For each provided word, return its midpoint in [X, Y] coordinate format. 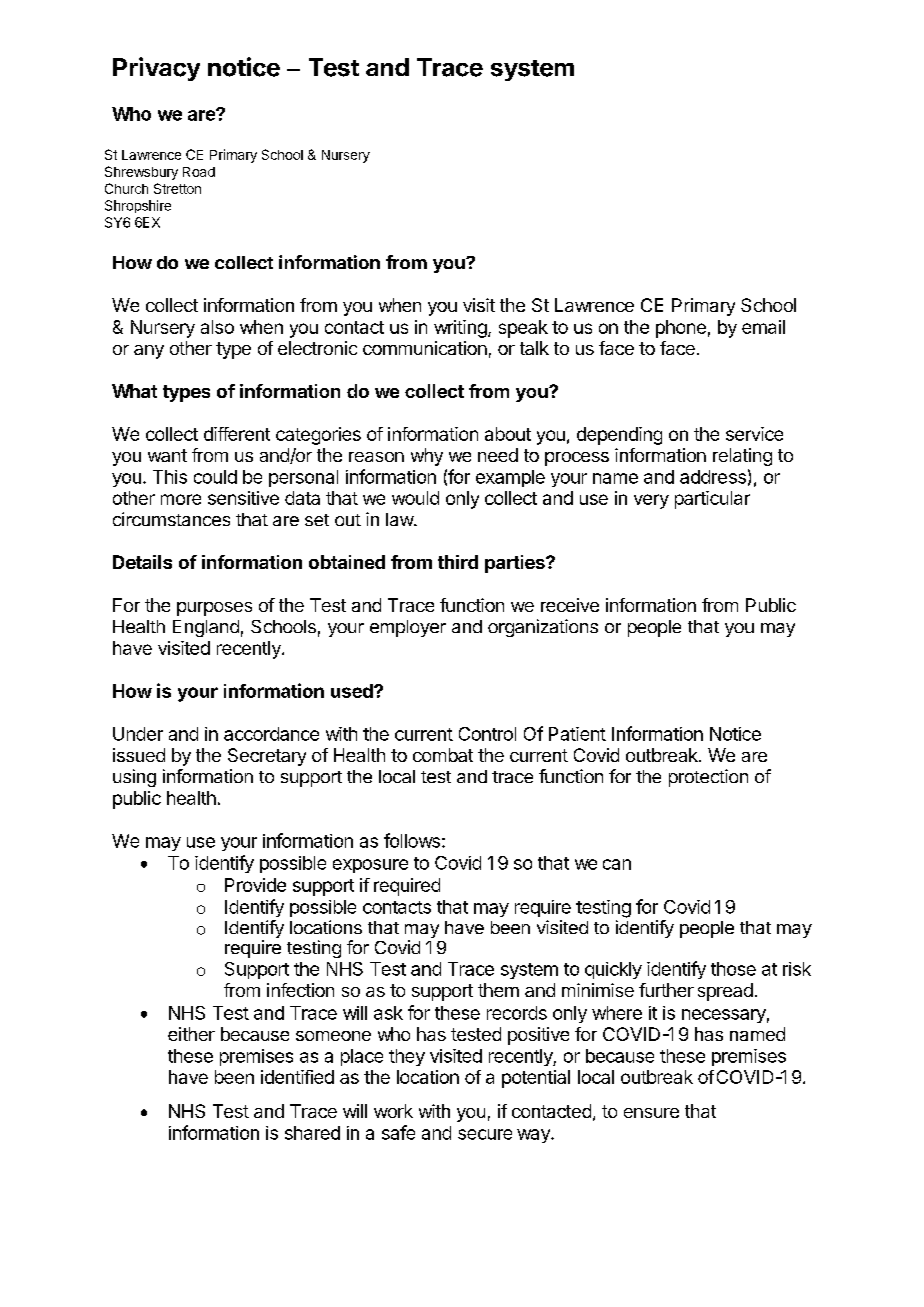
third [458, 562]
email [763, 327]
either [191, 1034]
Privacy [156, 69]
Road [199, 172]
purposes [214, 609]
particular [712, 500]
